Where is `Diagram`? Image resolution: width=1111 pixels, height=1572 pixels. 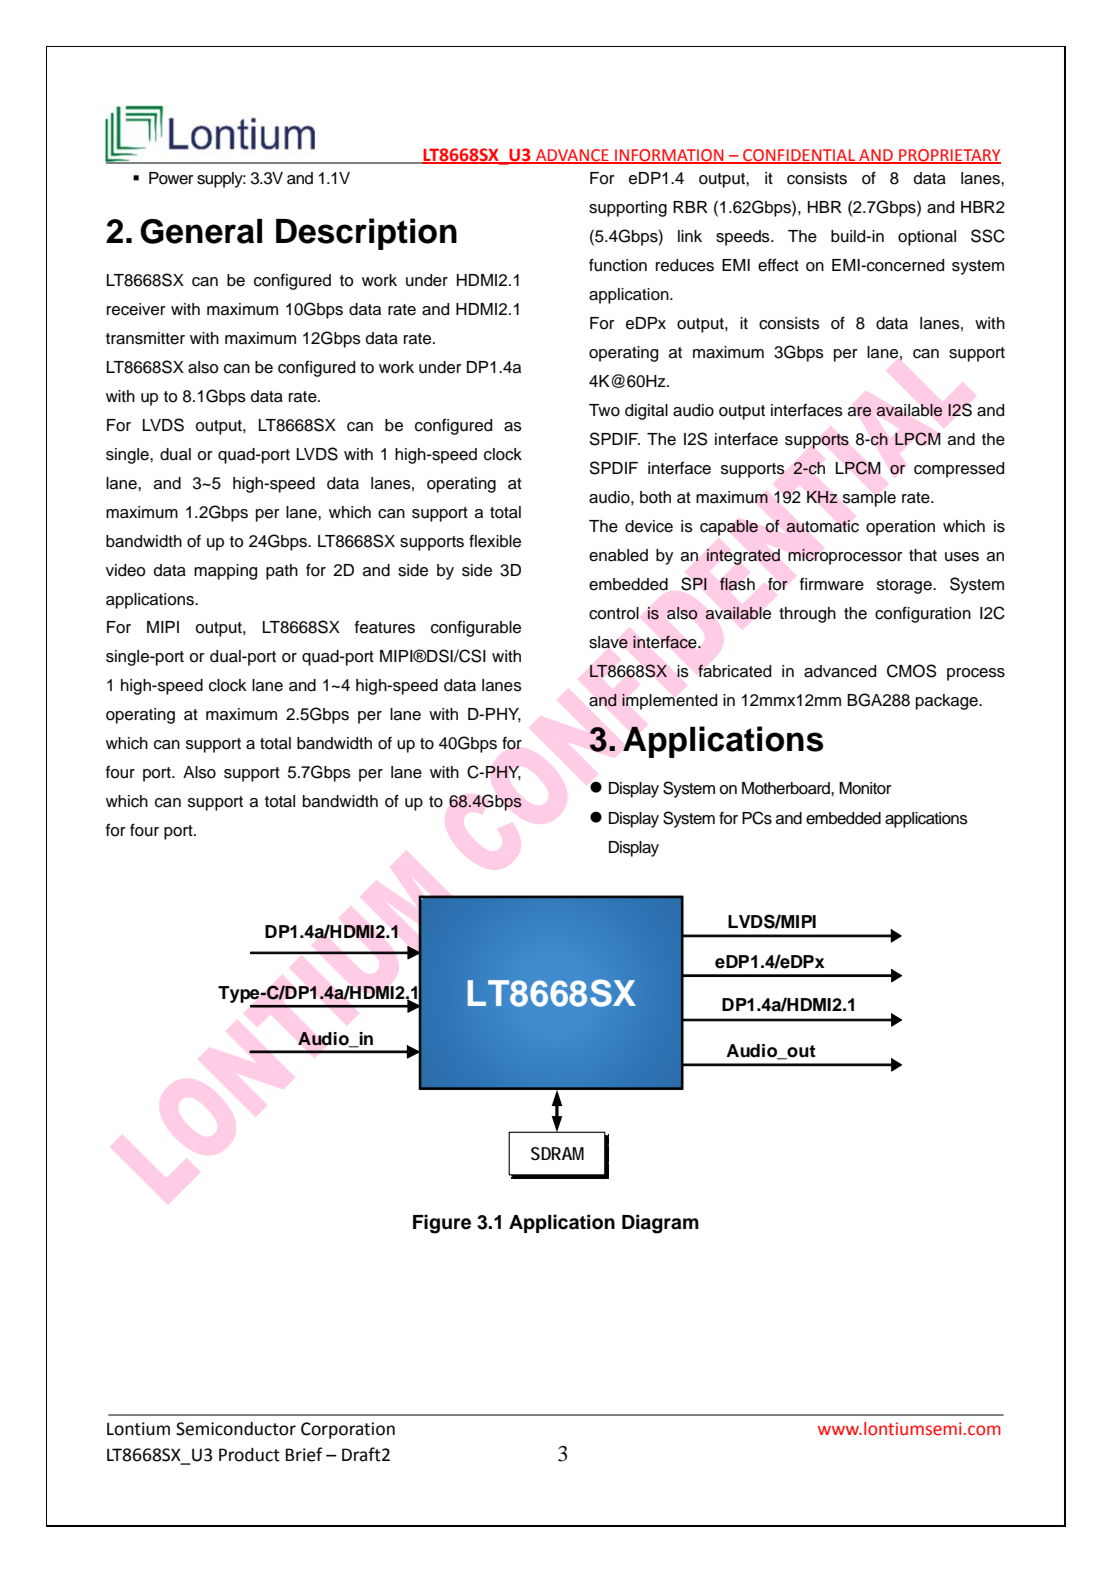 Diagram is located at coordinates (660, 1224).
